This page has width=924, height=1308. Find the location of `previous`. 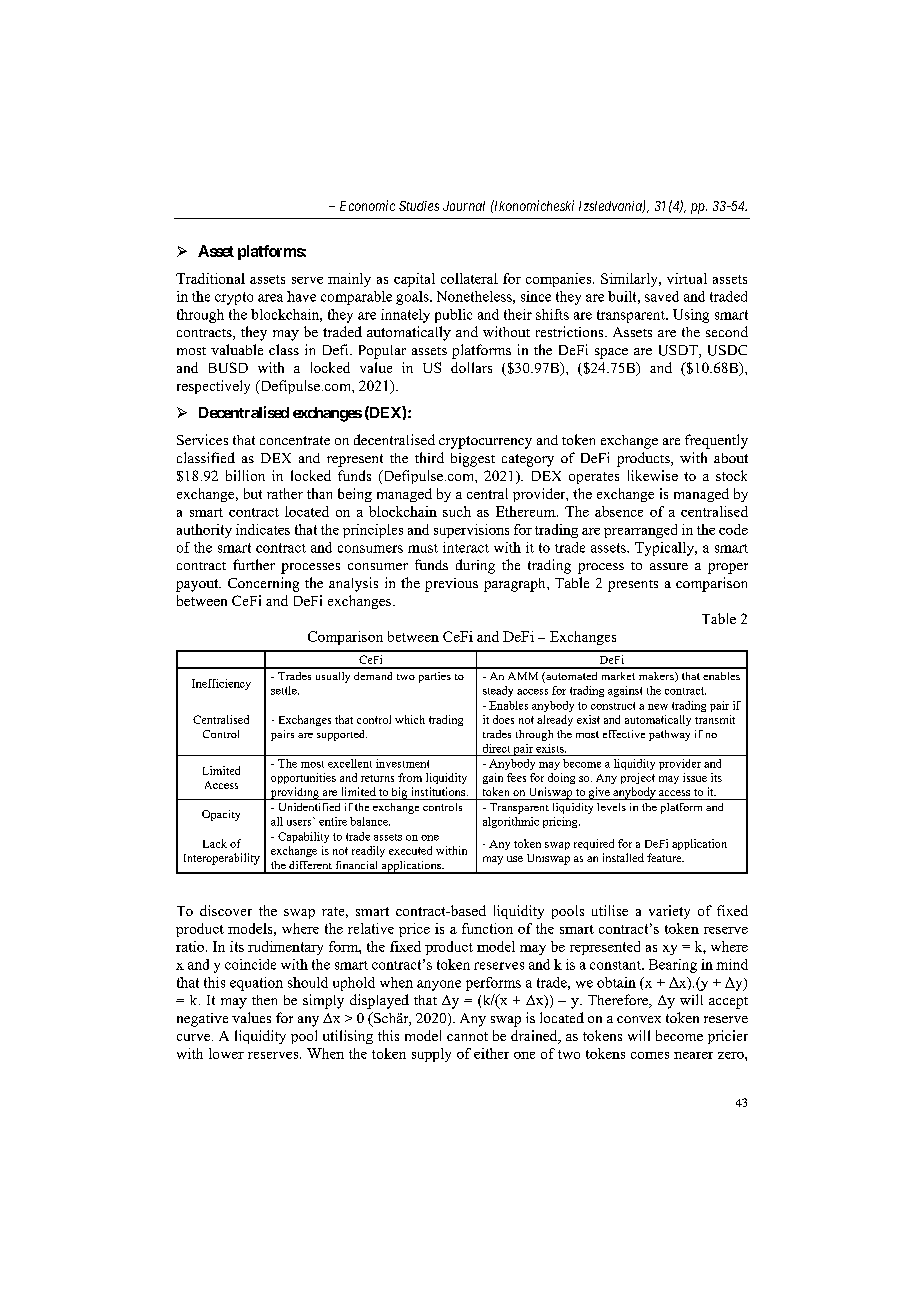

previous is located at coordinates (451, 585).
